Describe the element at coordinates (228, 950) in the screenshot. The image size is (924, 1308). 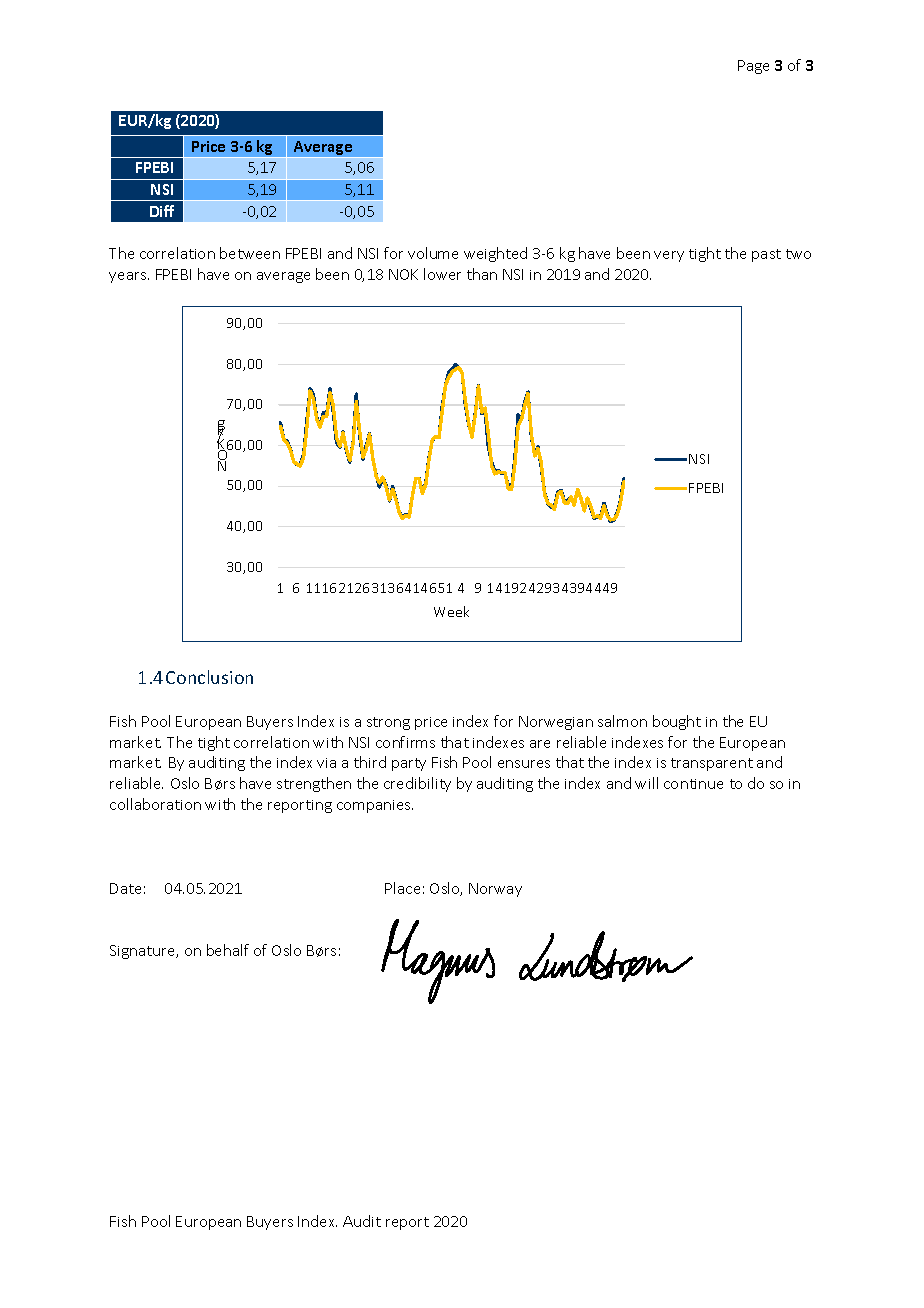
I see `behalf` at that location.
